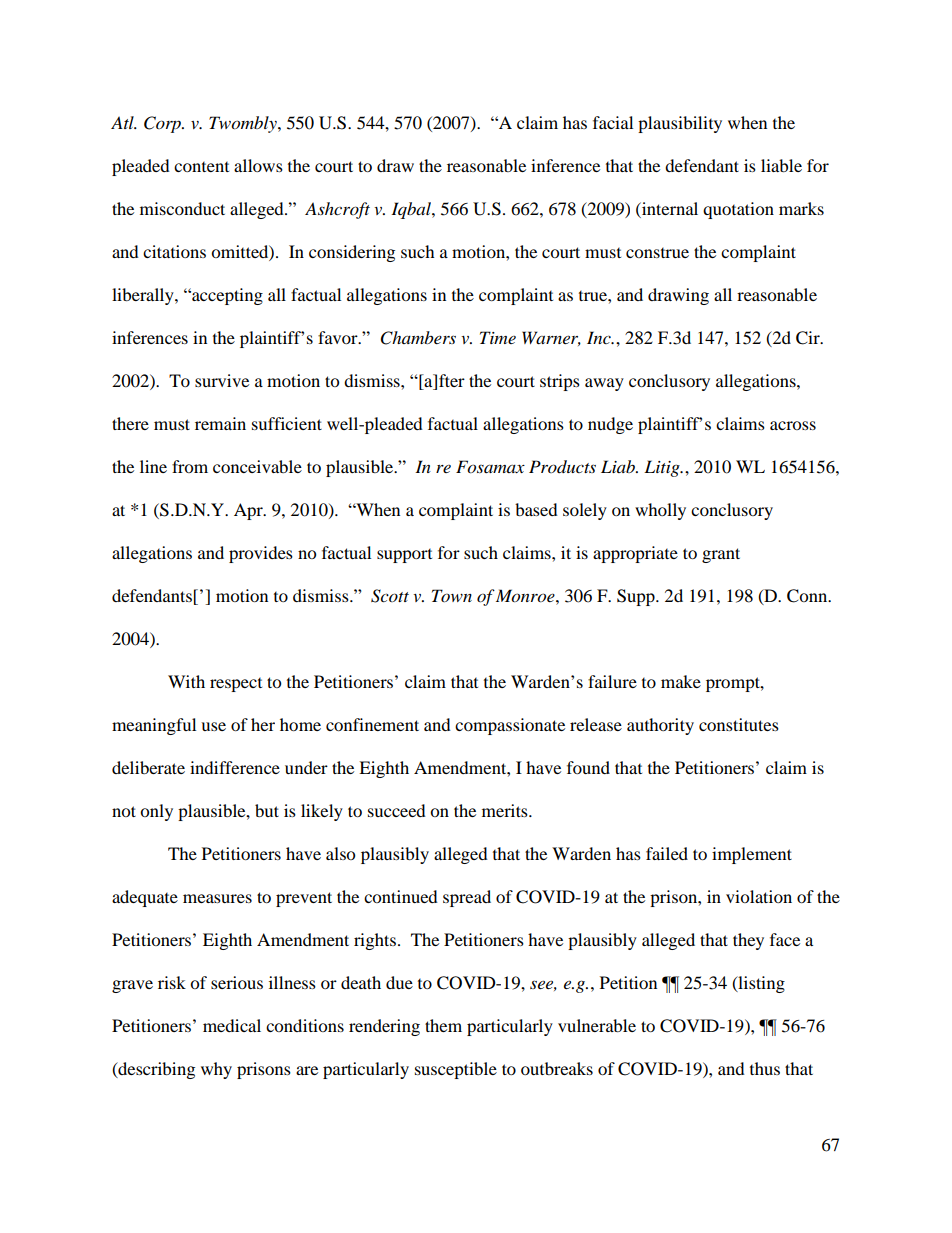 This page has height=1233, width=952. What do you see at coordinates (261, 554) in the page?
I see `provides` at bounding box center [261, 554].
